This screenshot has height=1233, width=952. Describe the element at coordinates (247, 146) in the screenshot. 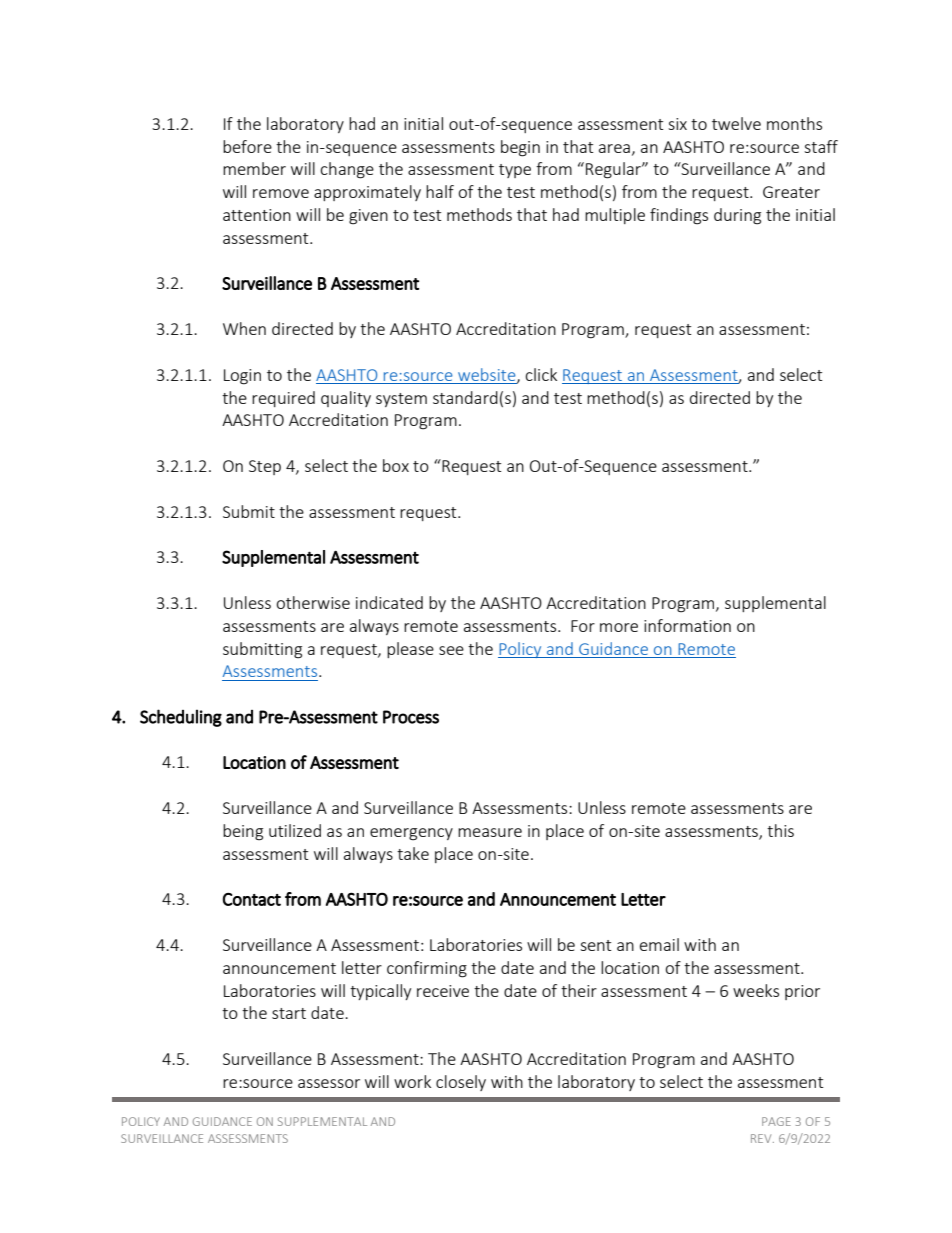

I see `before` at that location.
